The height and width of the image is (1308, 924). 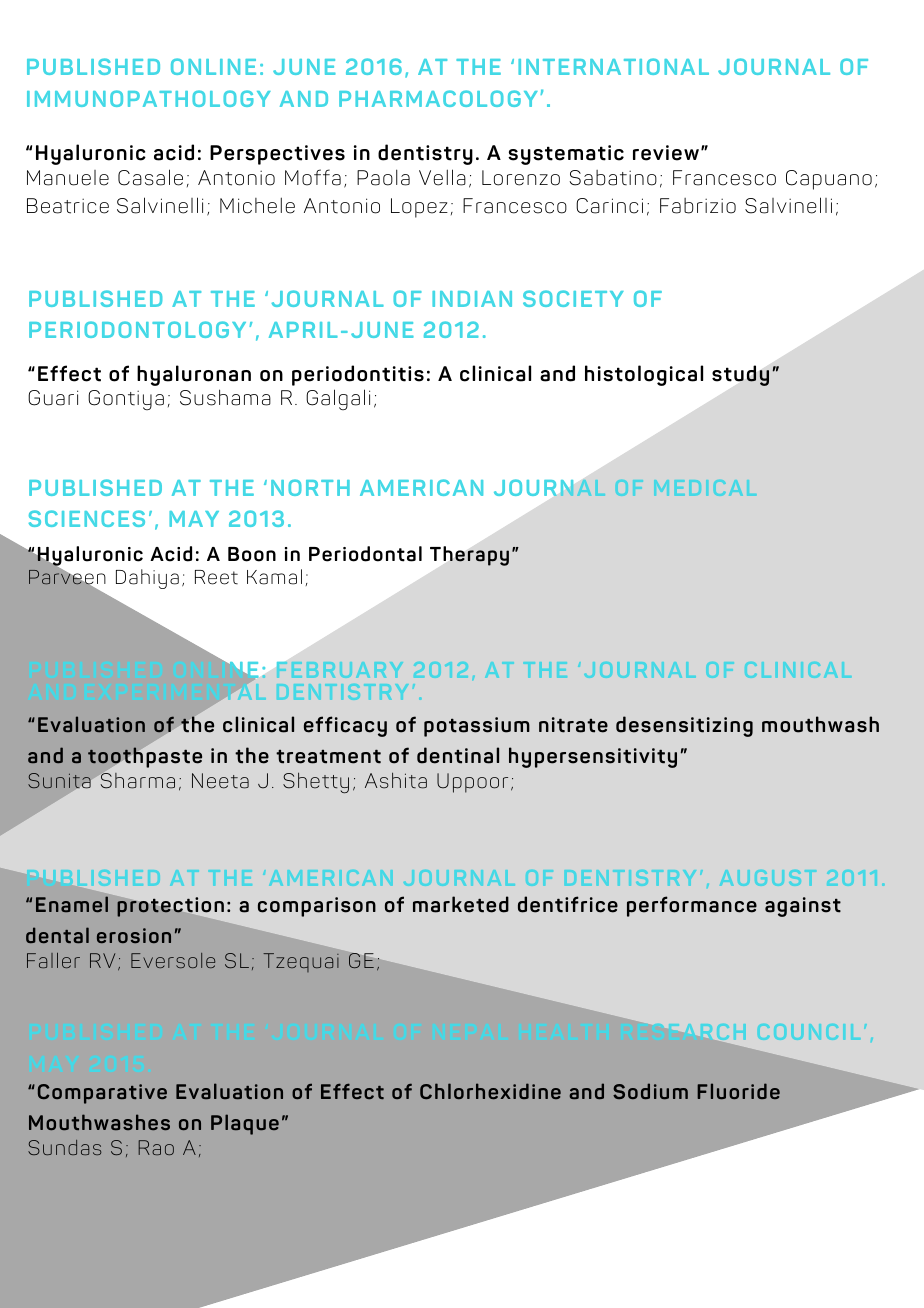 What do you see at coordinates (461, 904) in the image?
I see `marketed` at bounding box center [461, 904].
